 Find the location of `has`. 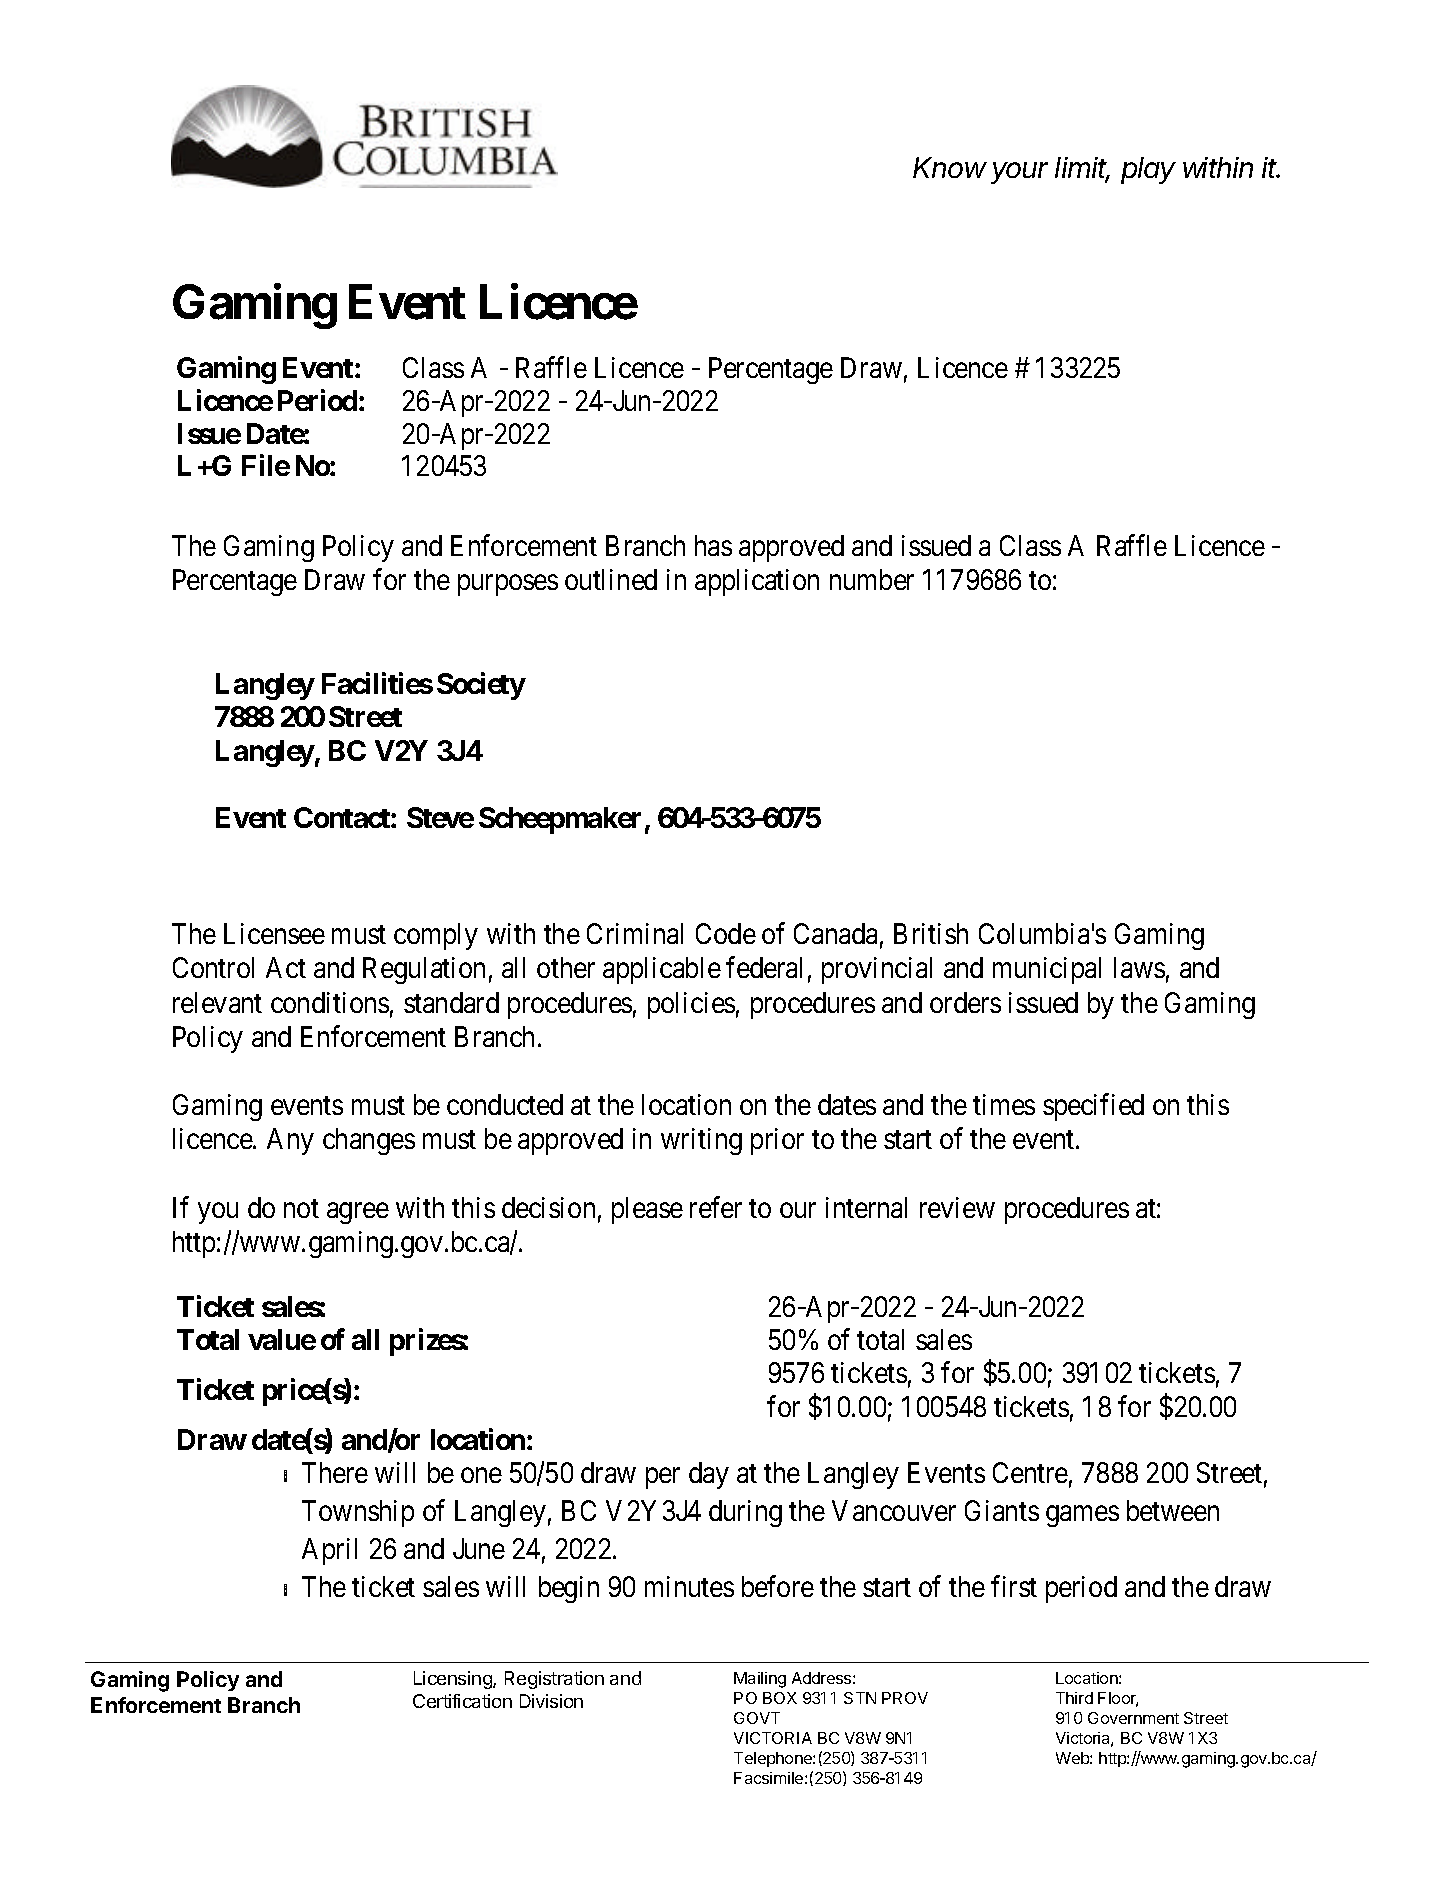

has is located at coordinates (713, 545).
